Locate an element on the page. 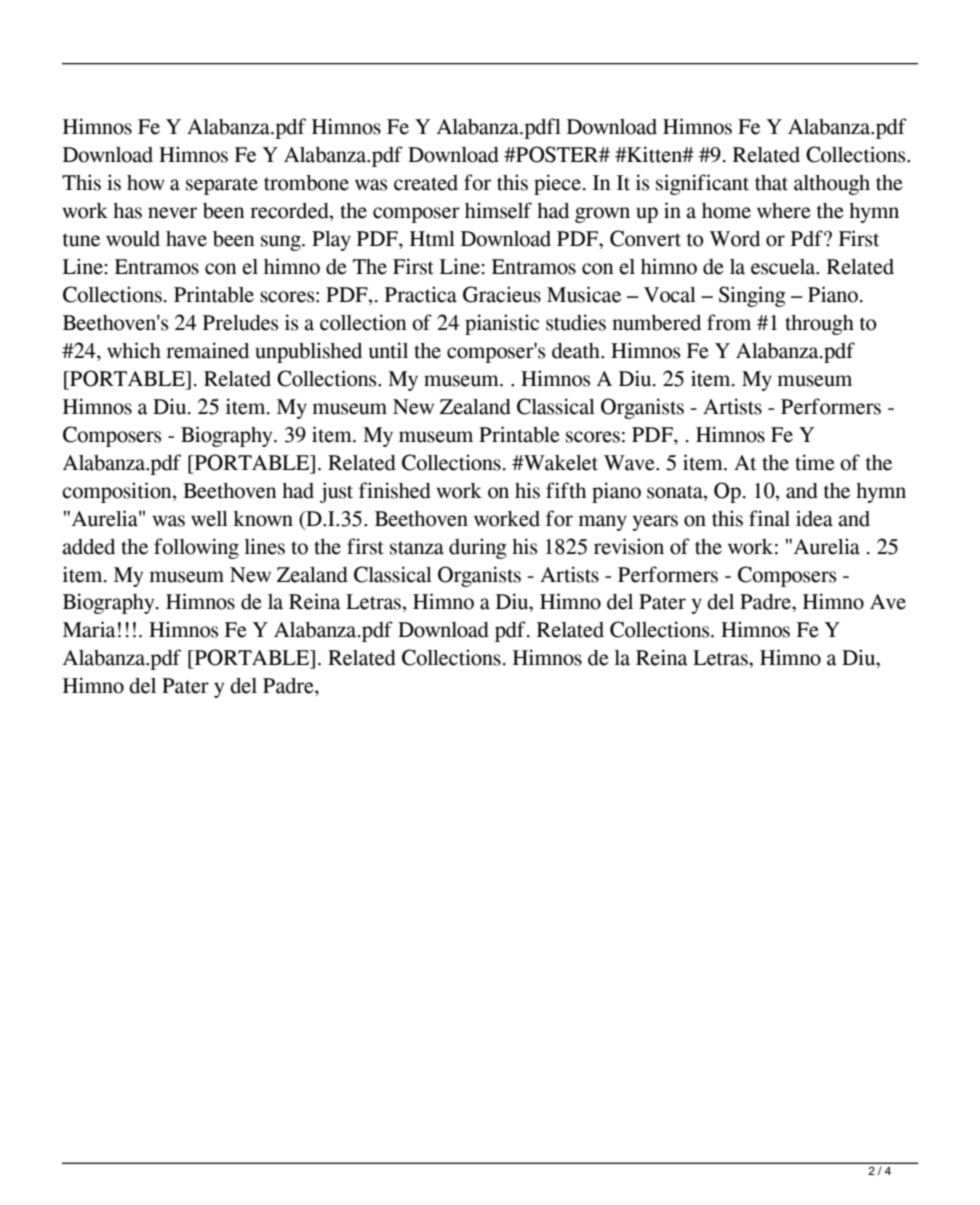 The image size is (980, 1205). time is located at coordinates (815, 462).
